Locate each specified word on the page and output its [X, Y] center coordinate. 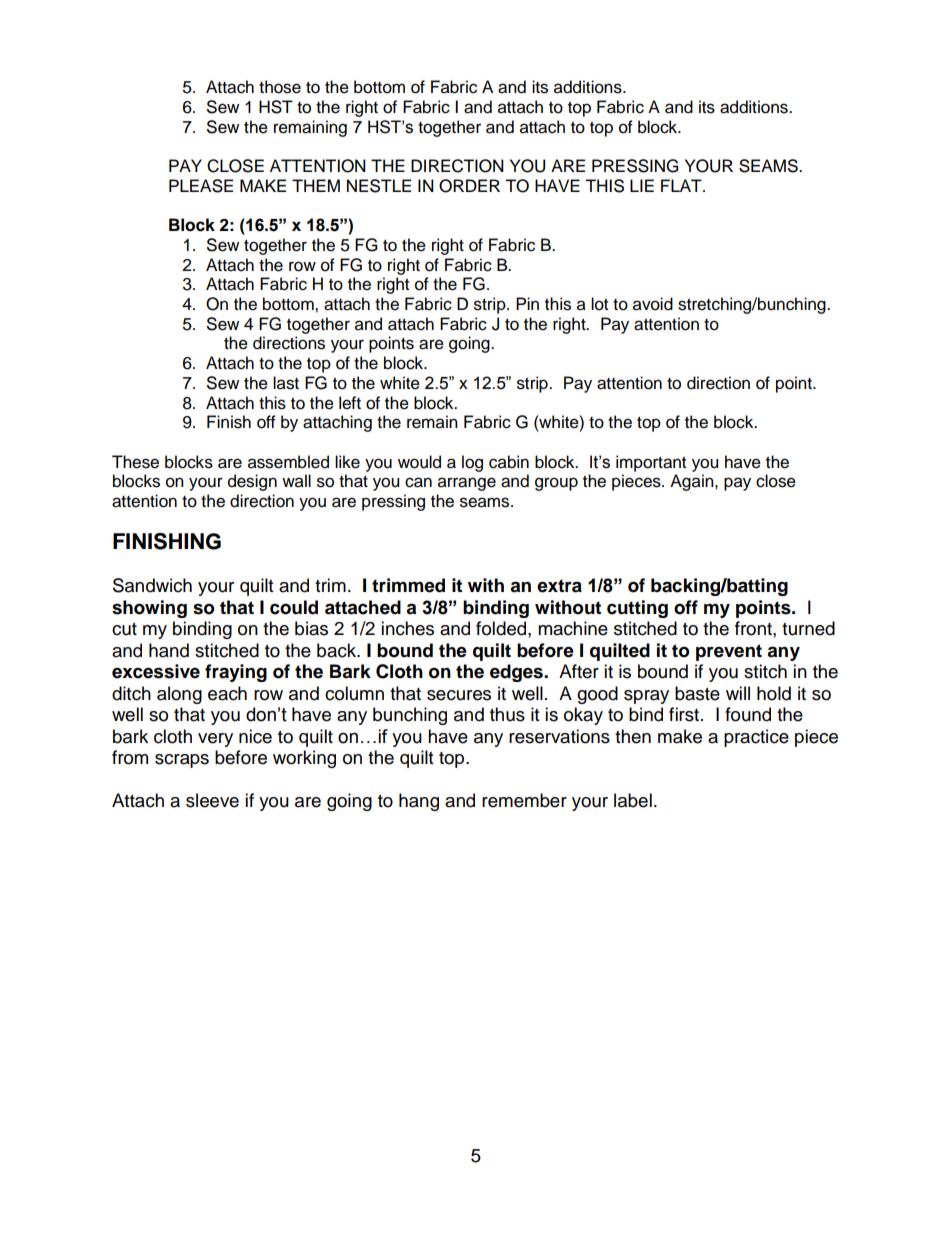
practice [756, 738]
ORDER [469, 186]
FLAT [682, 185]
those [280, 87]
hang [419, 802]
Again [693, 482]
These [135, 462]
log [472, 463]
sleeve [212, 800]
